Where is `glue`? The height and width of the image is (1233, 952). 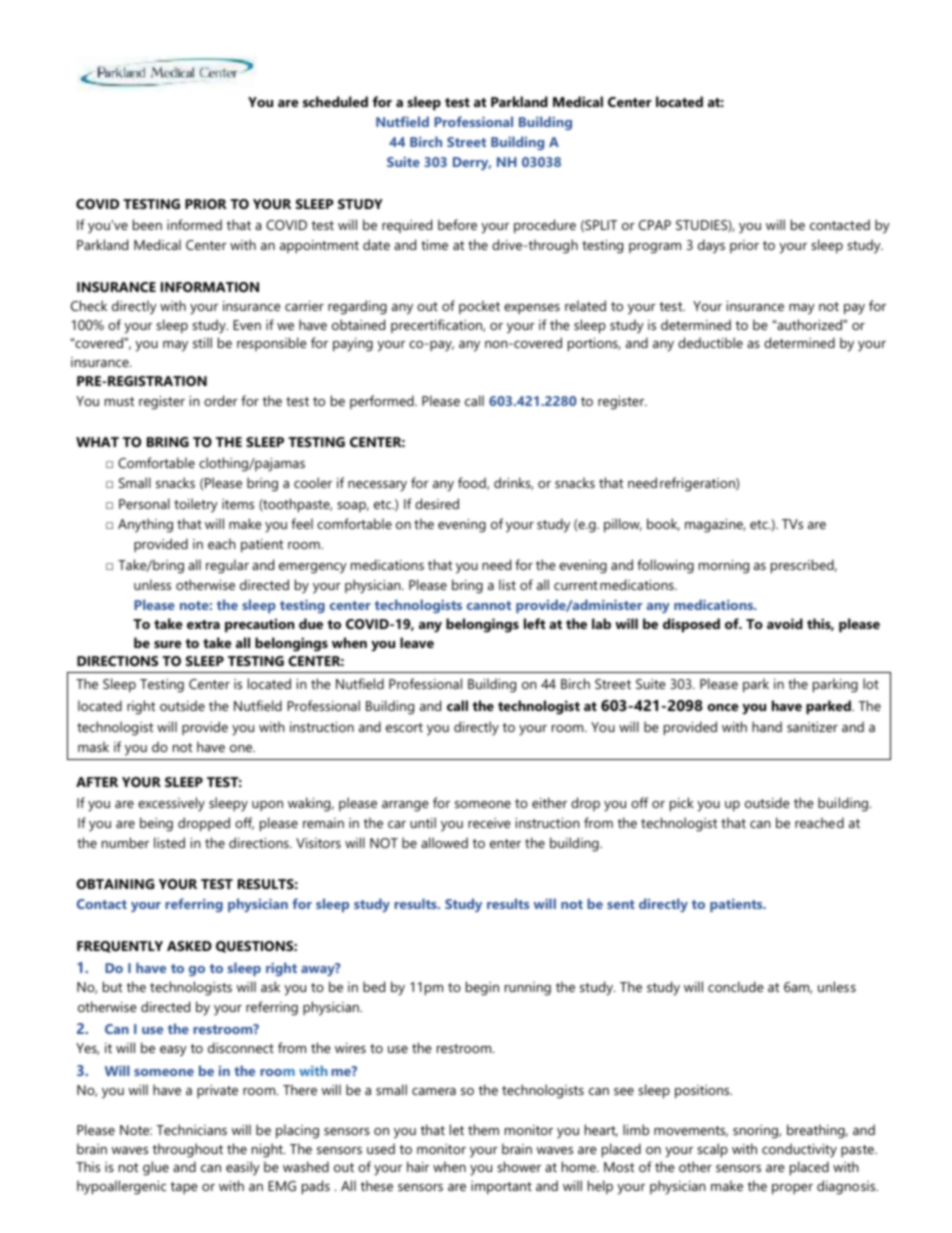 glue is located at coordinates (156, 1168).
